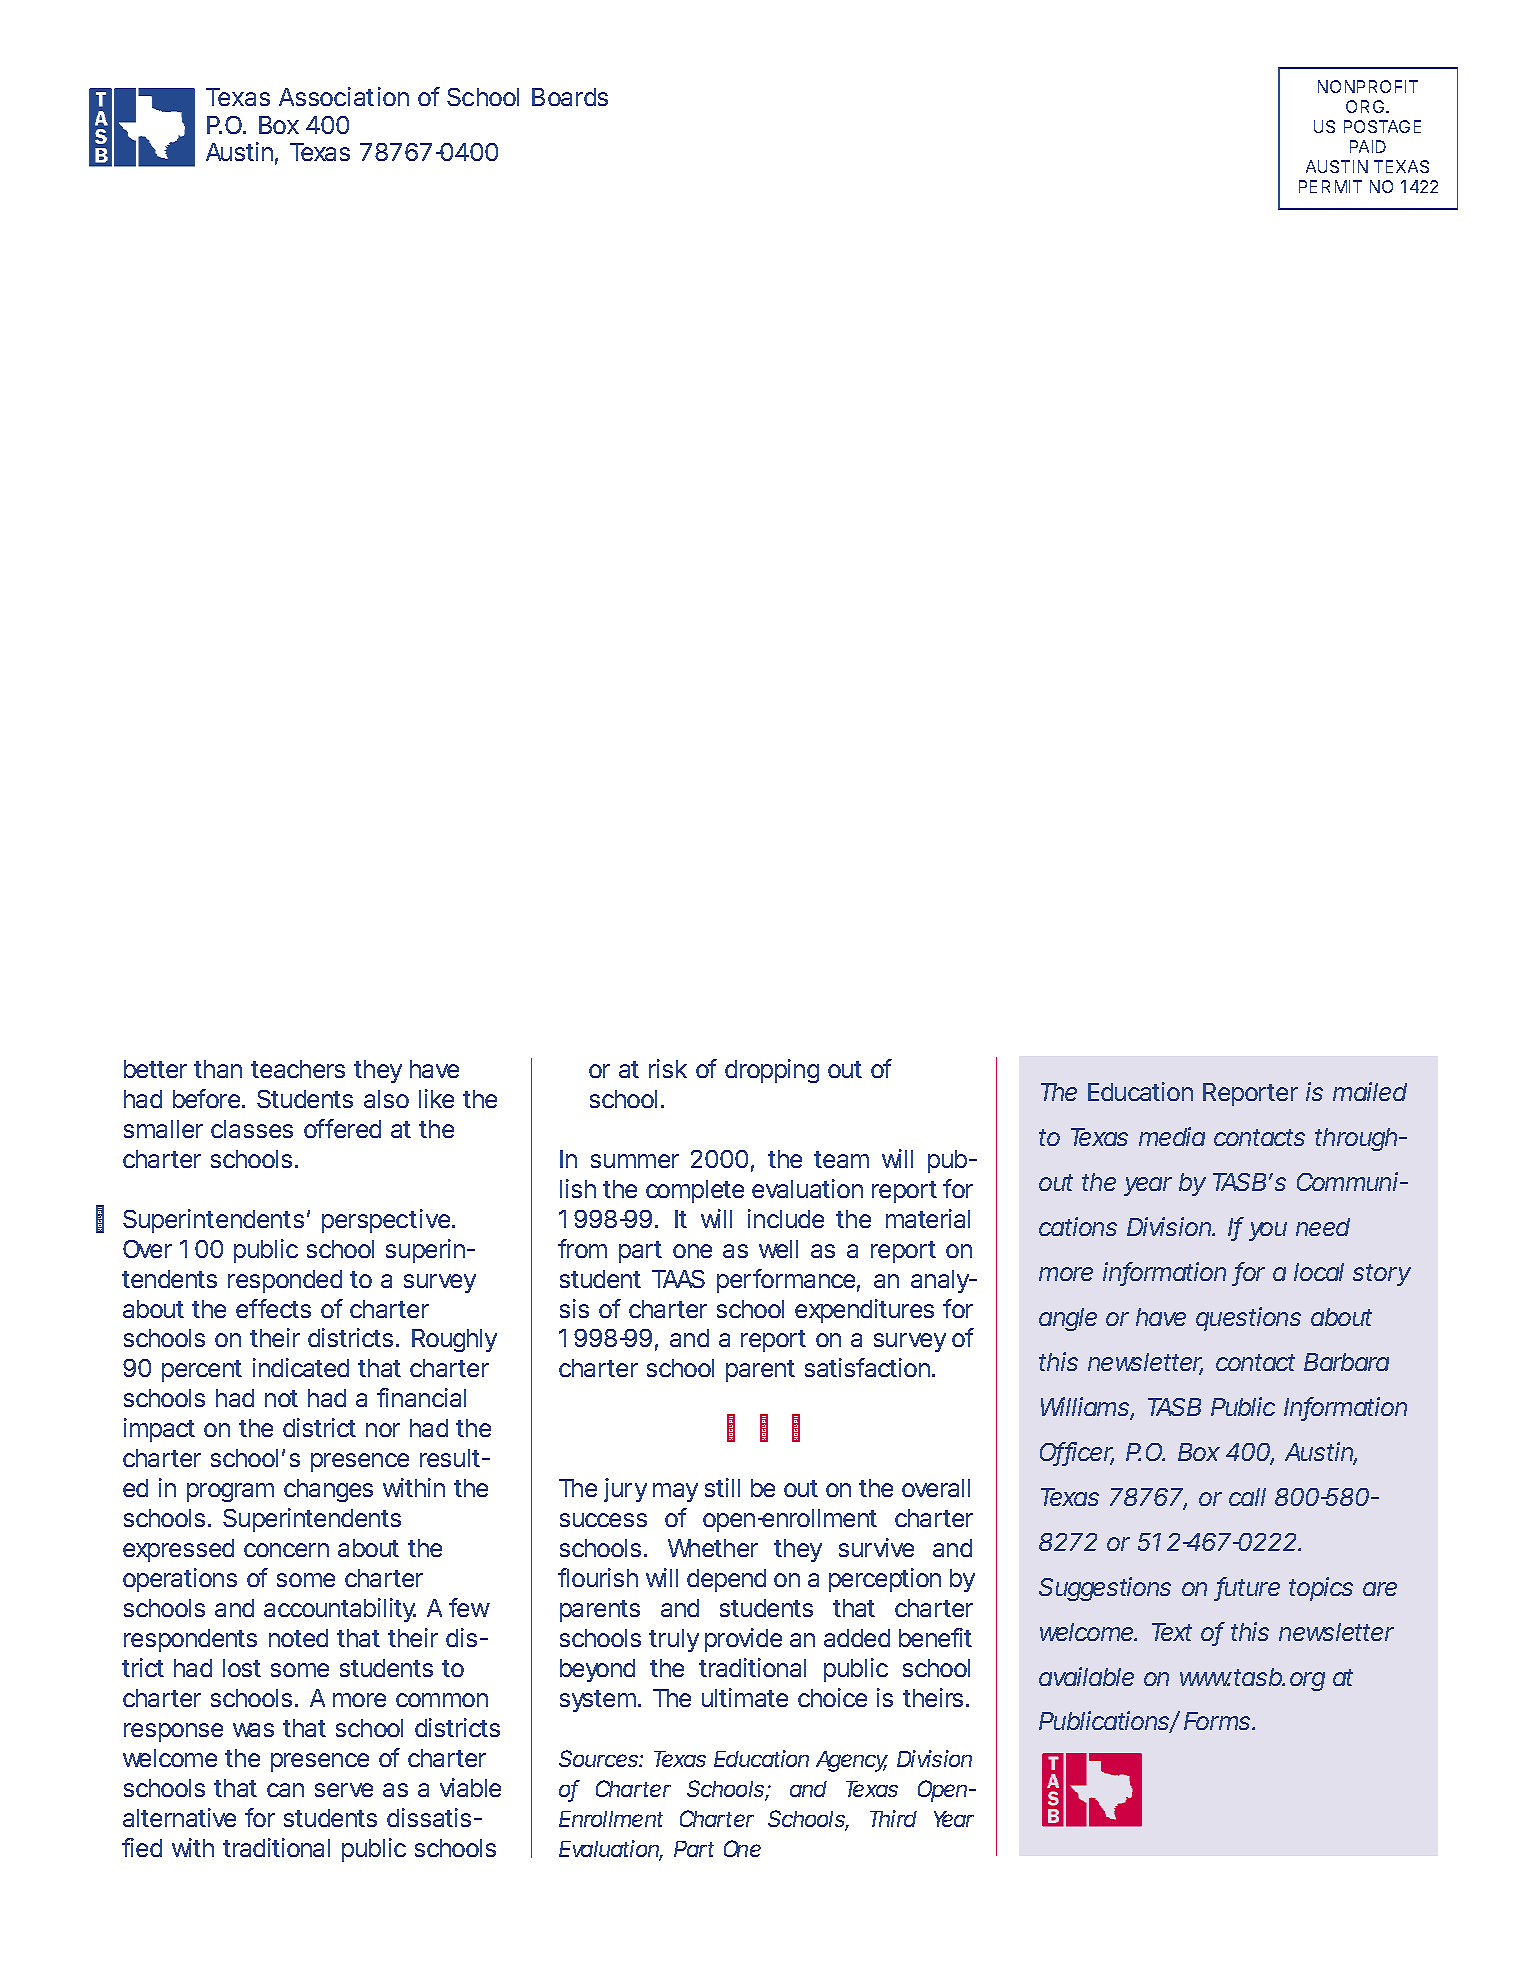 Image resolution: width=1528 pixels, height=1977 pixels. I want to click on PERMIT, so click(1330, 186).
